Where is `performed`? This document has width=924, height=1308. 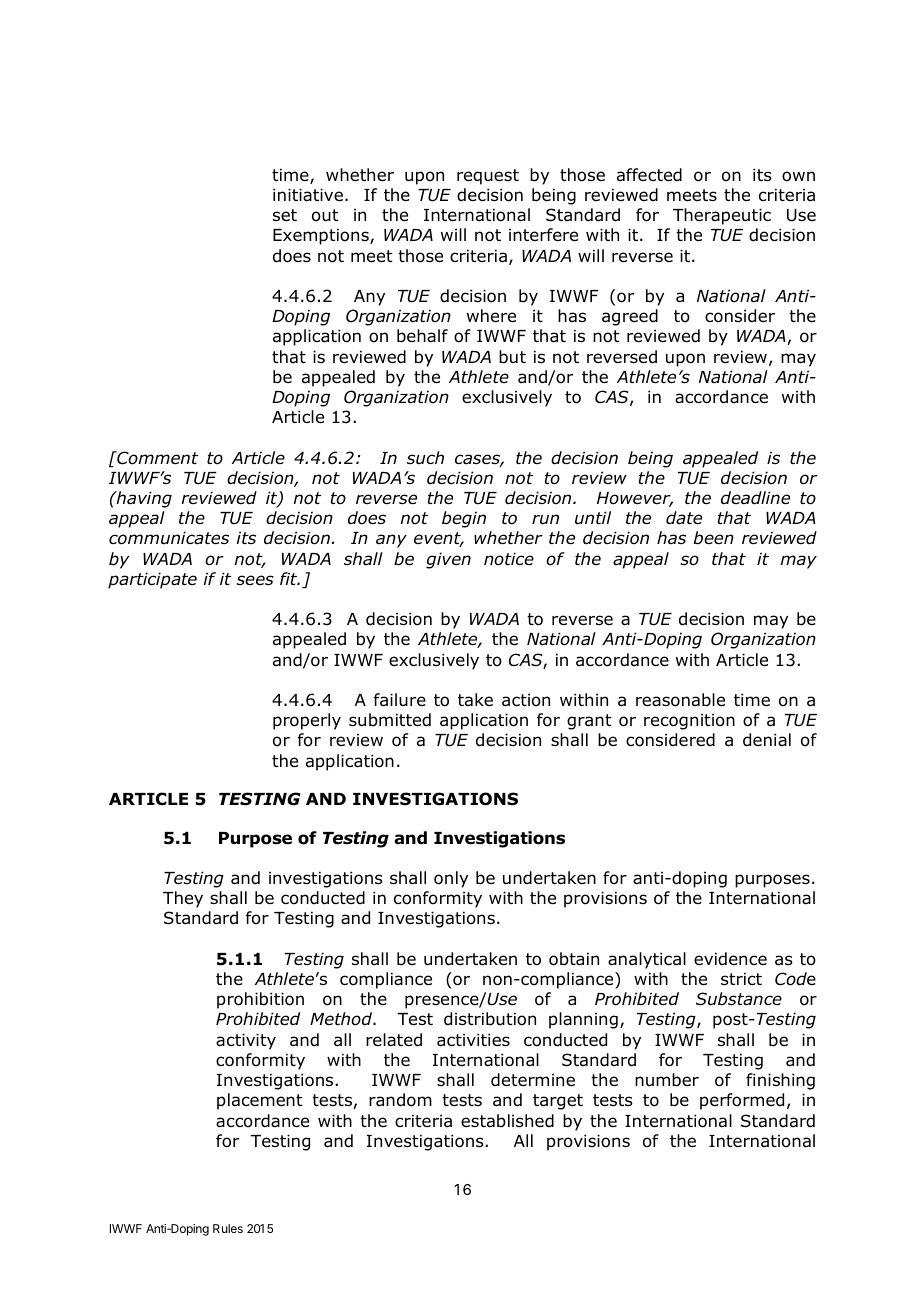
performed is located at coordinates (742, 1101).
